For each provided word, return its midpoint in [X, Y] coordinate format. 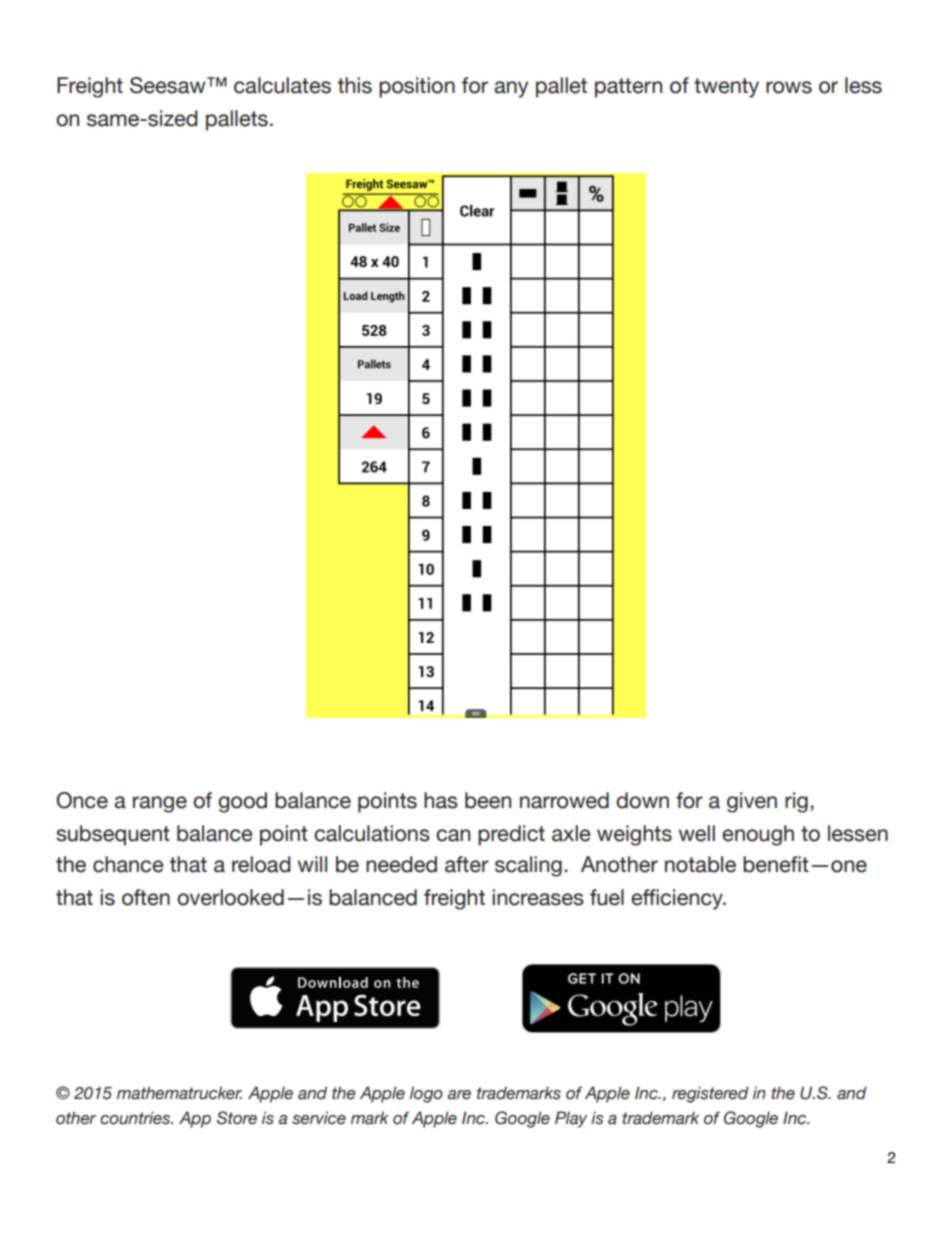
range [160, 804]
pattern [628, 88]
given [752, 802]
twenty [726, 88]
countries [136, 1118]
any [511, 89]
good [242, 802]
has [441, 800]
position [417, 87]
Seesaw [169, 85]
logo [426, 1094]
